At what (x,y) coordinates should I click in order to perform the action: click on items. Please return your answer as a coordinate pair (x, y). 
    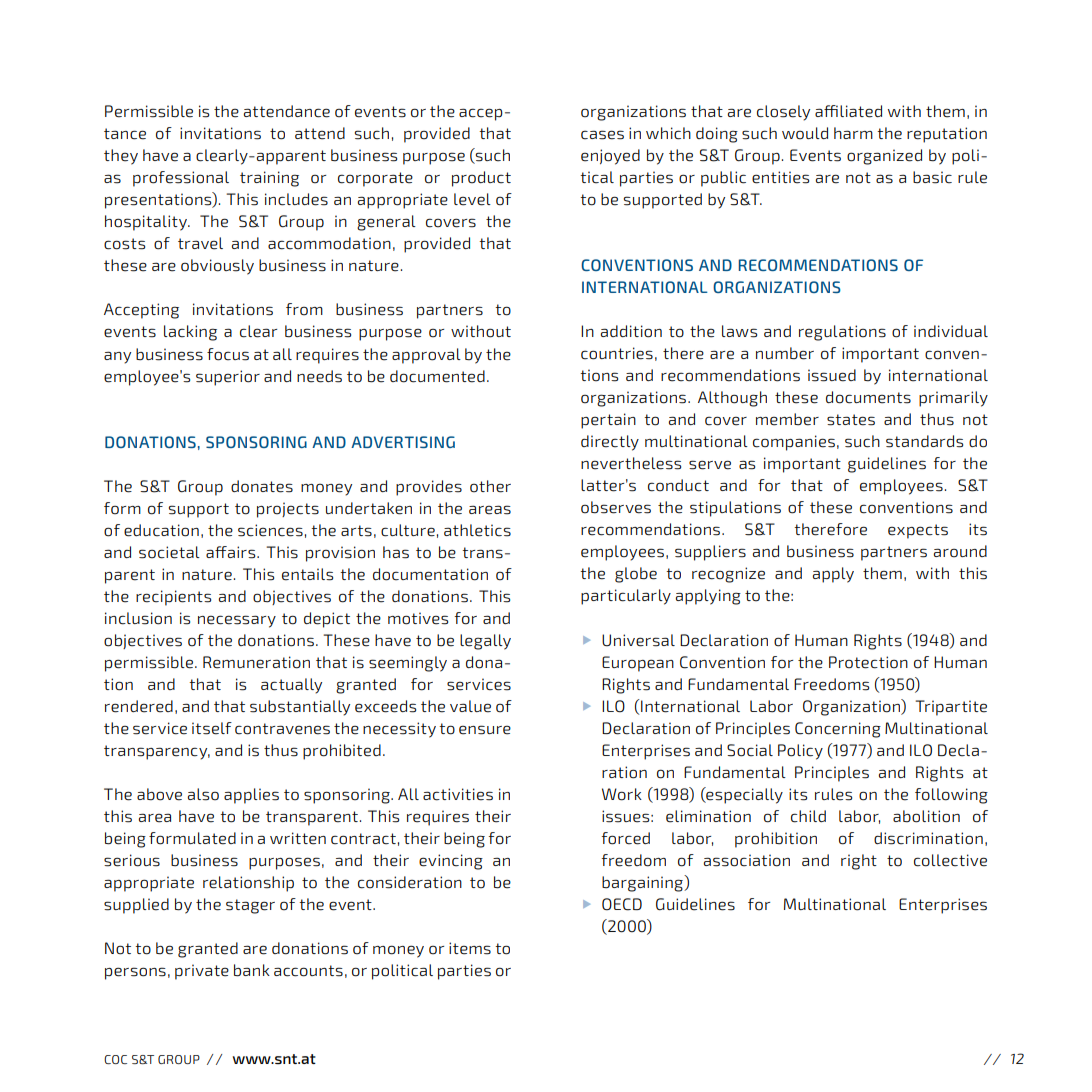
    Looking at the image, I should click on (470, 948).
